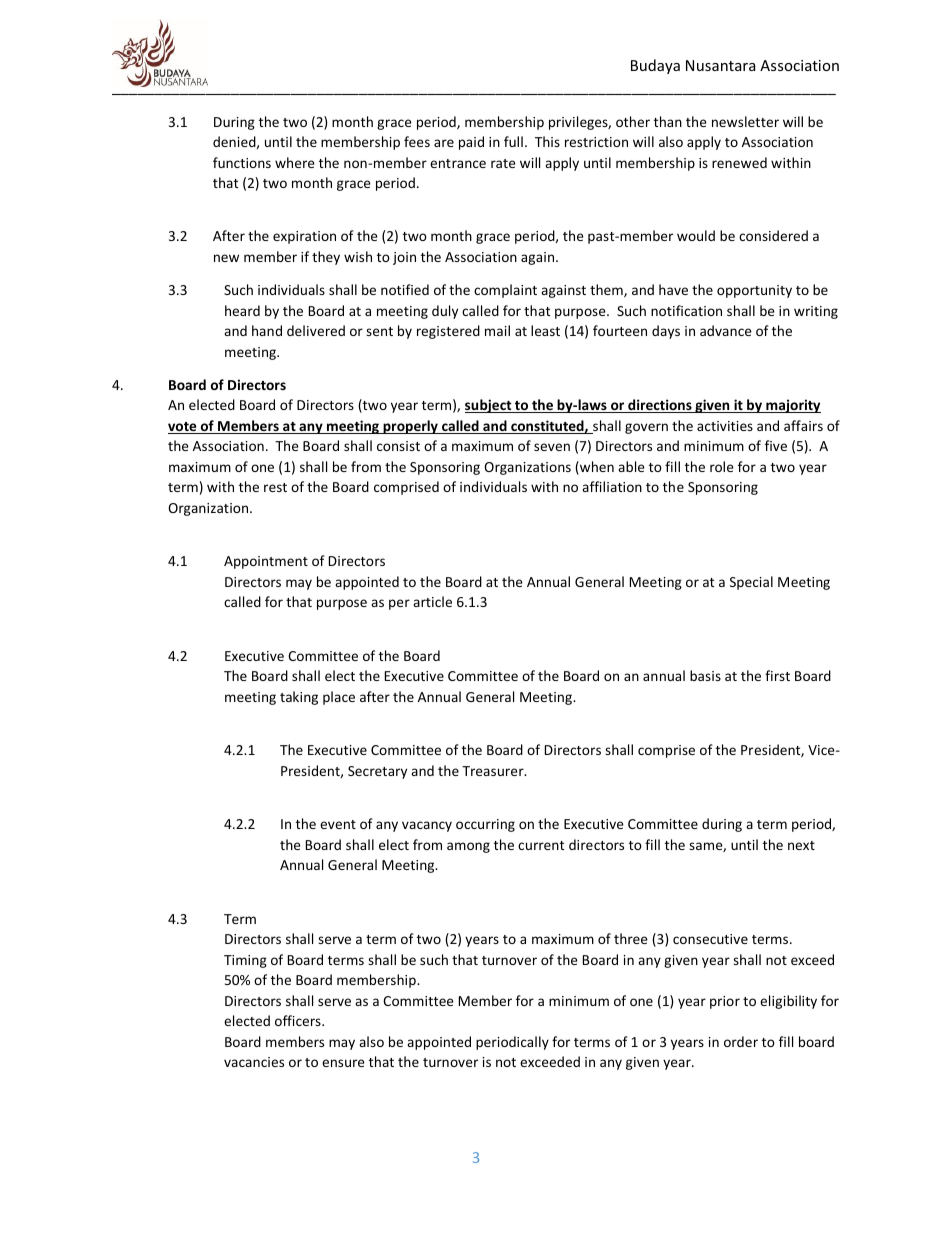  I want to click on Special, so click(751, 583).
